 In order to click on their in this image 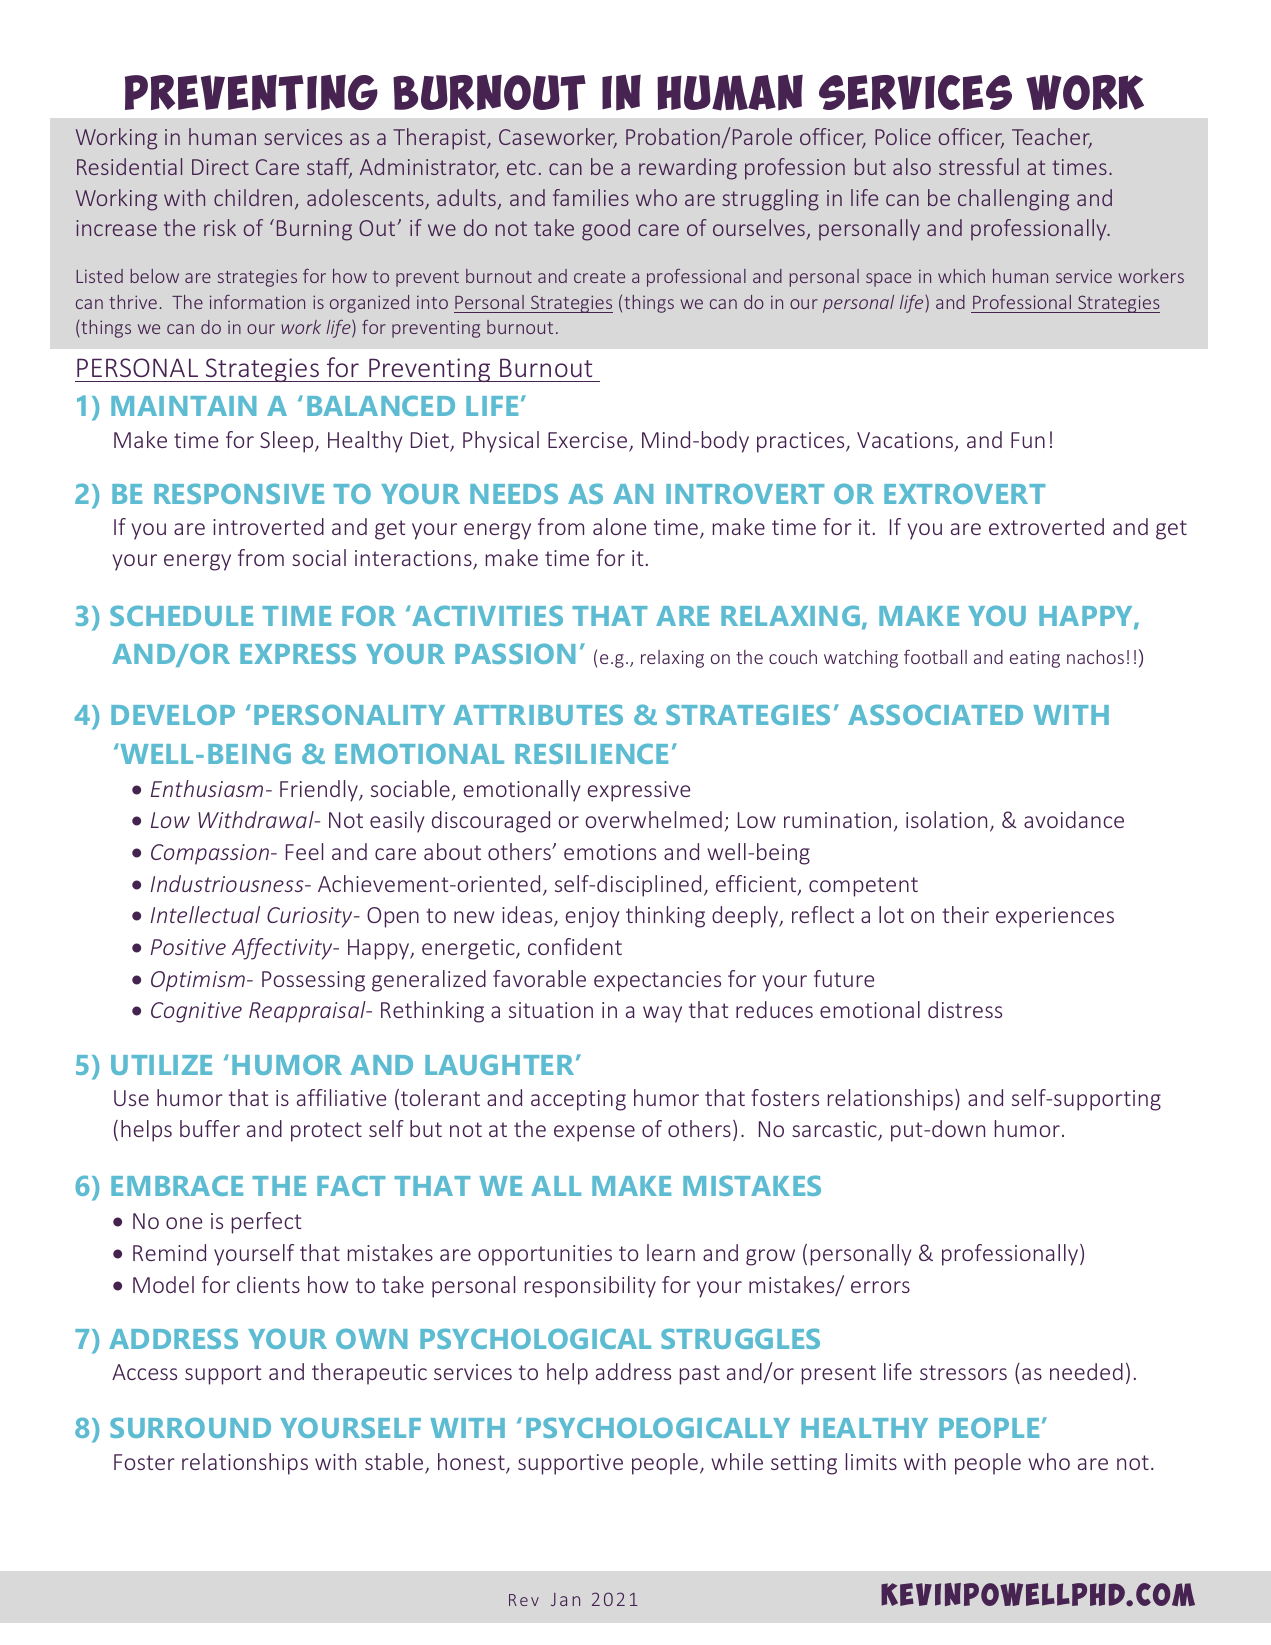, I will do `click(965, 914)`.
